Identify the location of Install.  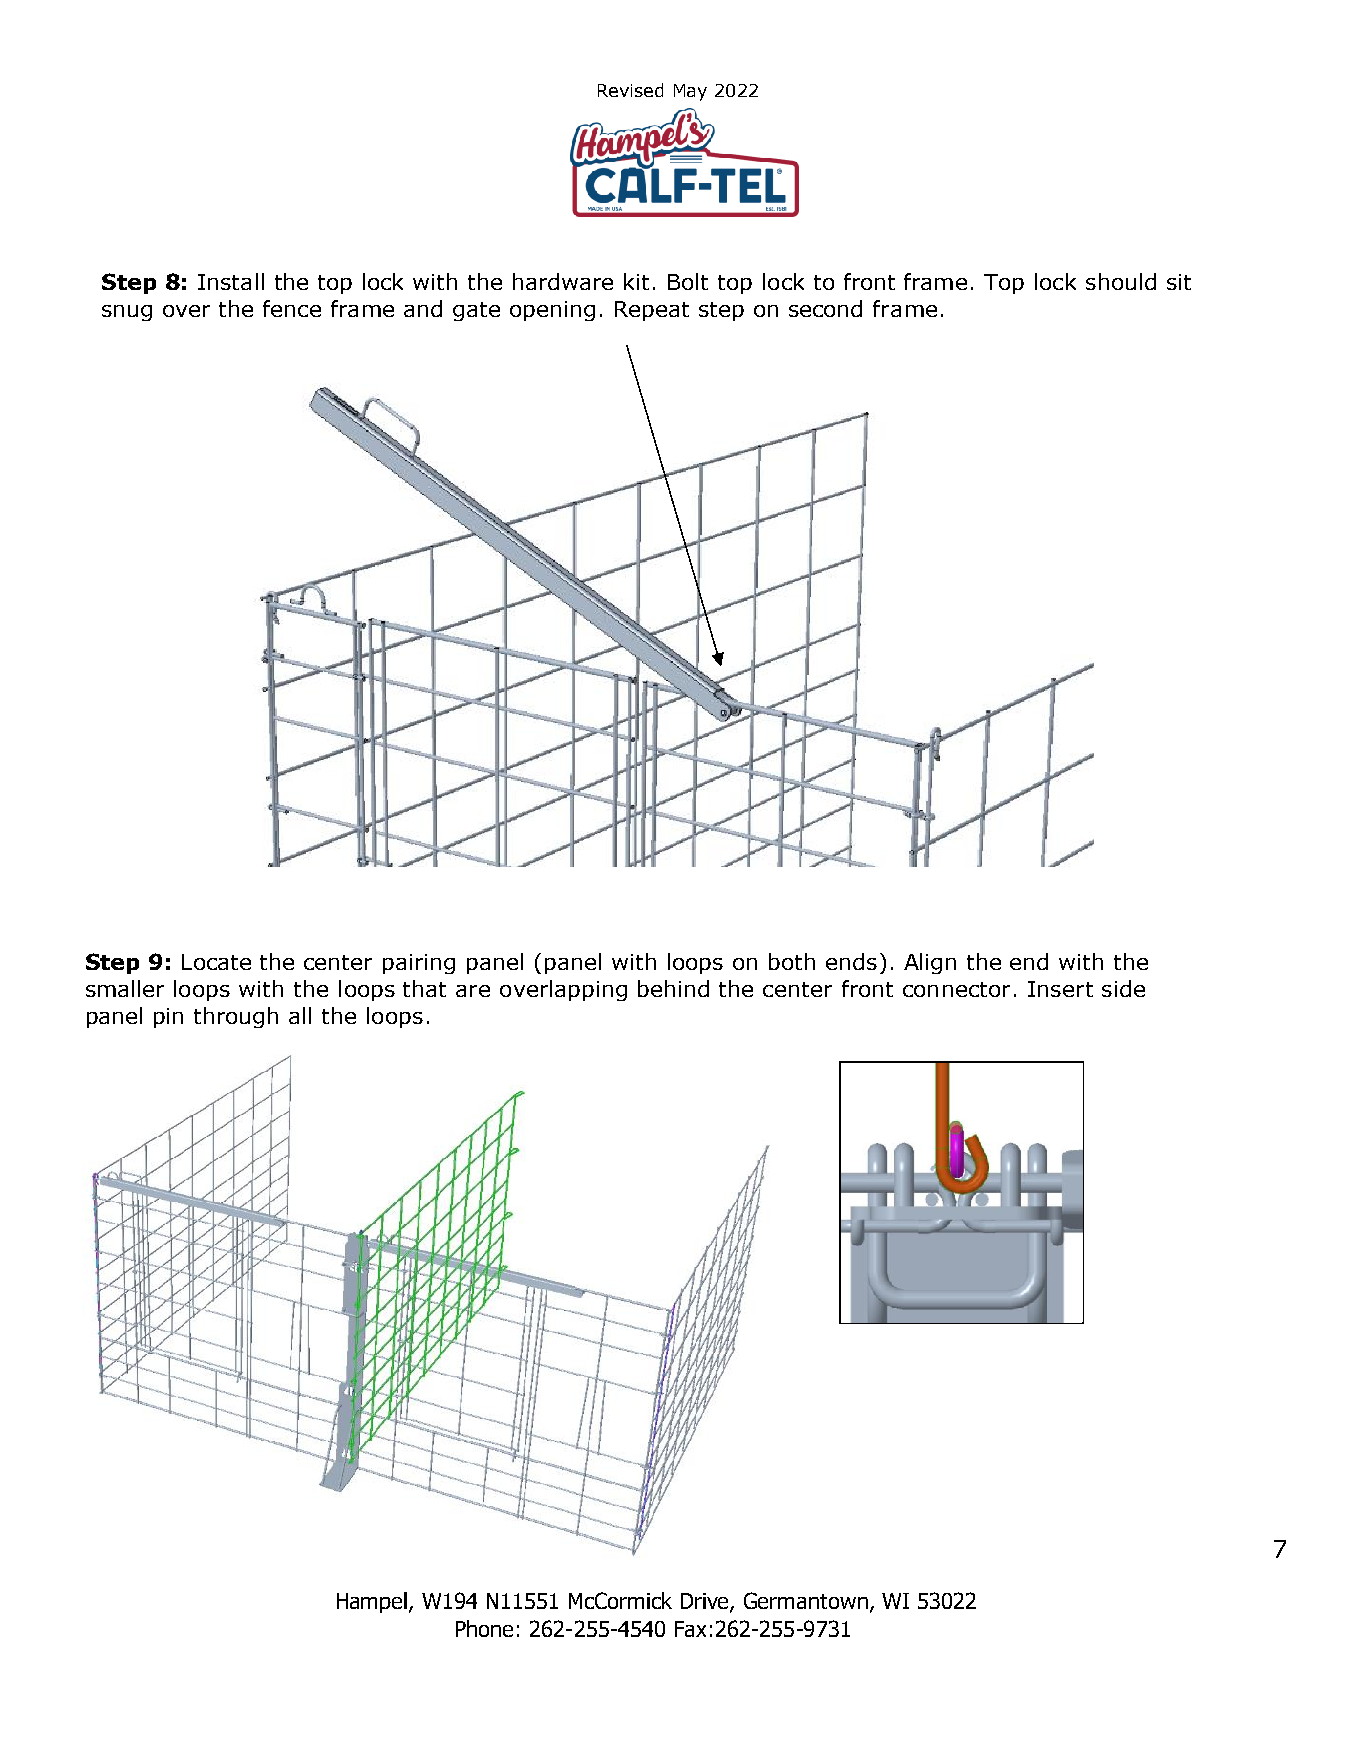
(231, 281).
